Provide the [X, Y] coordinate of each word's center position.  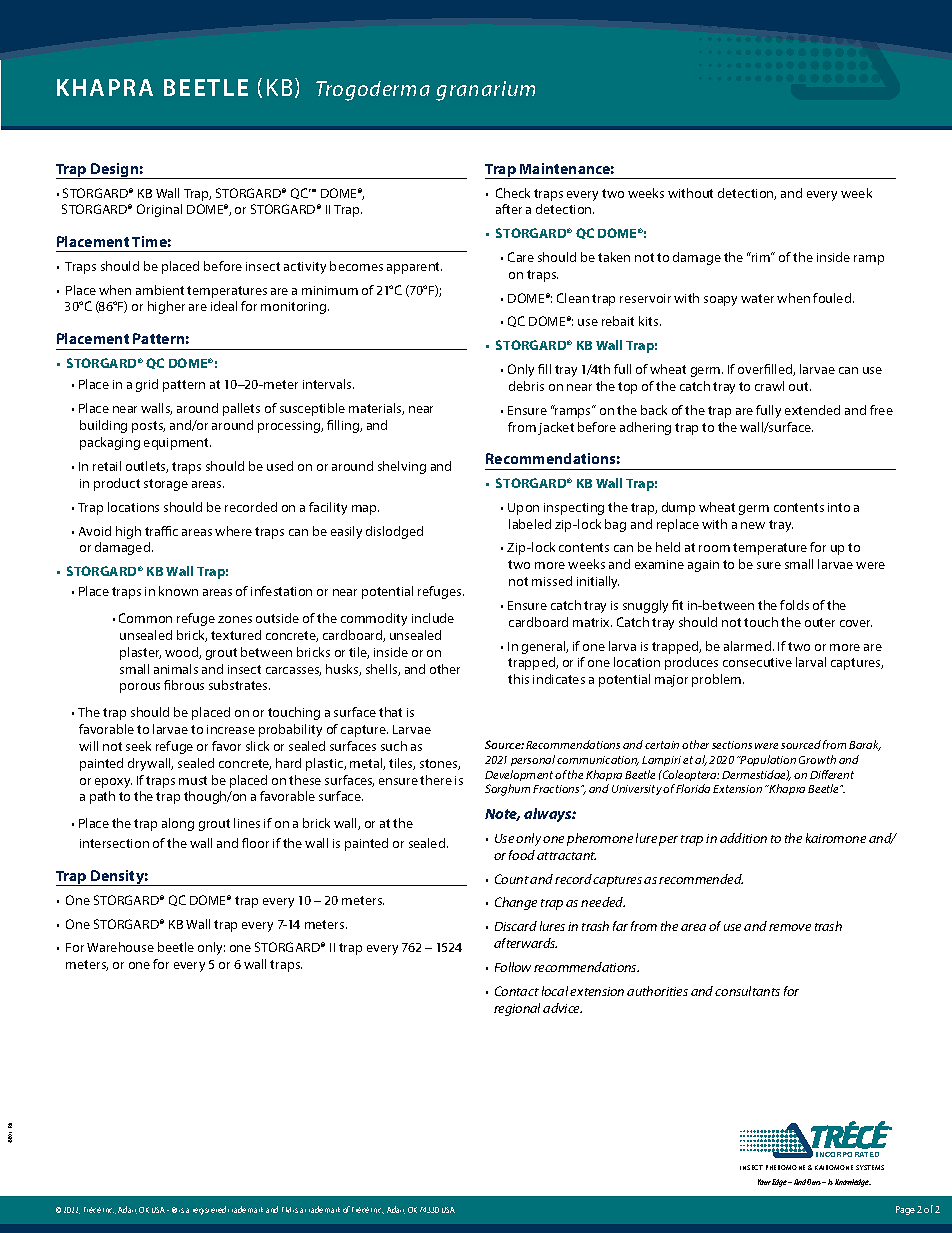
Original [159, 210]
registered [209, 1210]
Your [764, 1182]
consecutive [757, 662]
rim [761, 257]
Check [513, 193]
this [518, 679]
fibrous [184, 685]
